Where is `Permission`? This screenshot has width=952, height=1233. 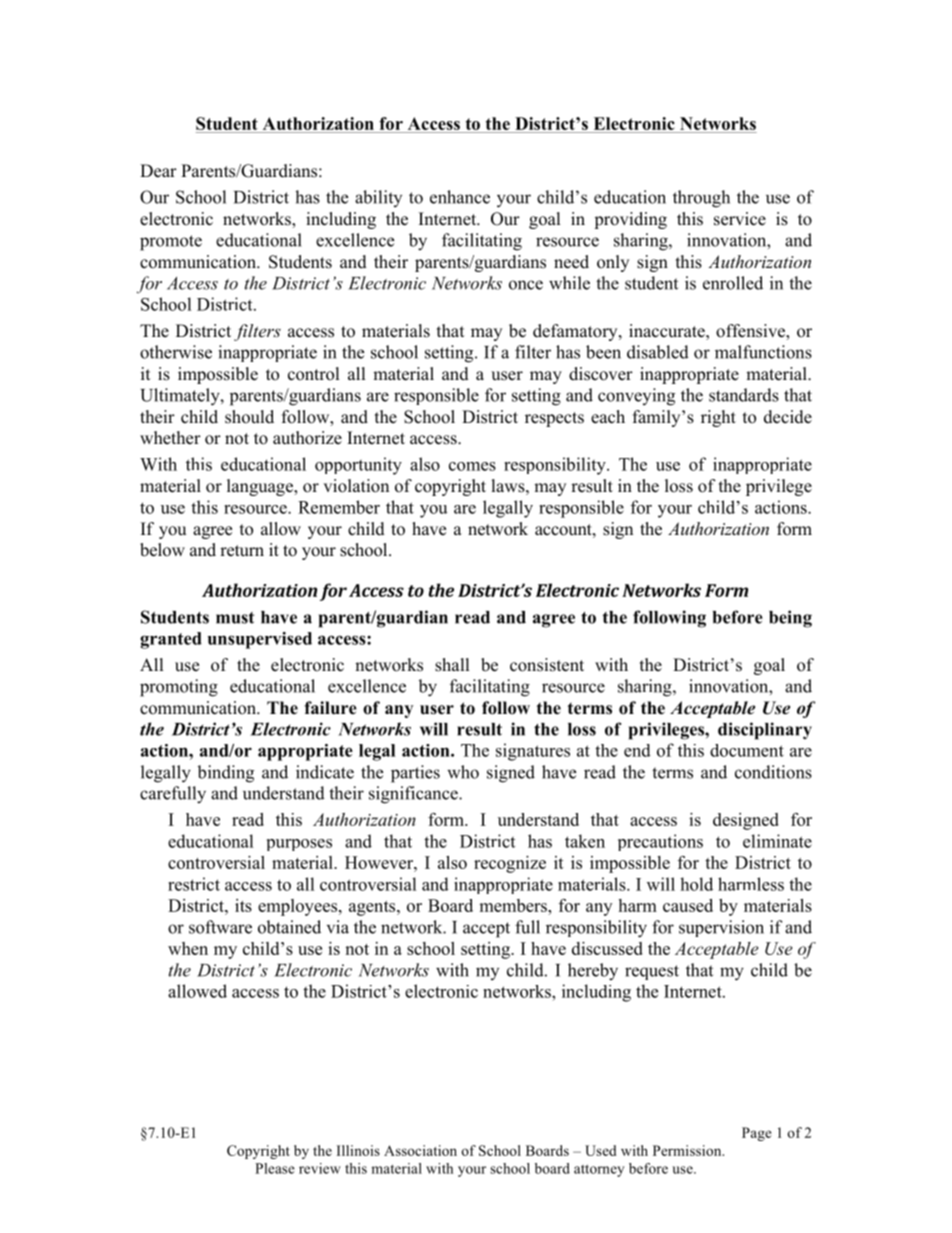 Permission is located at coordinates (688, 1150).
